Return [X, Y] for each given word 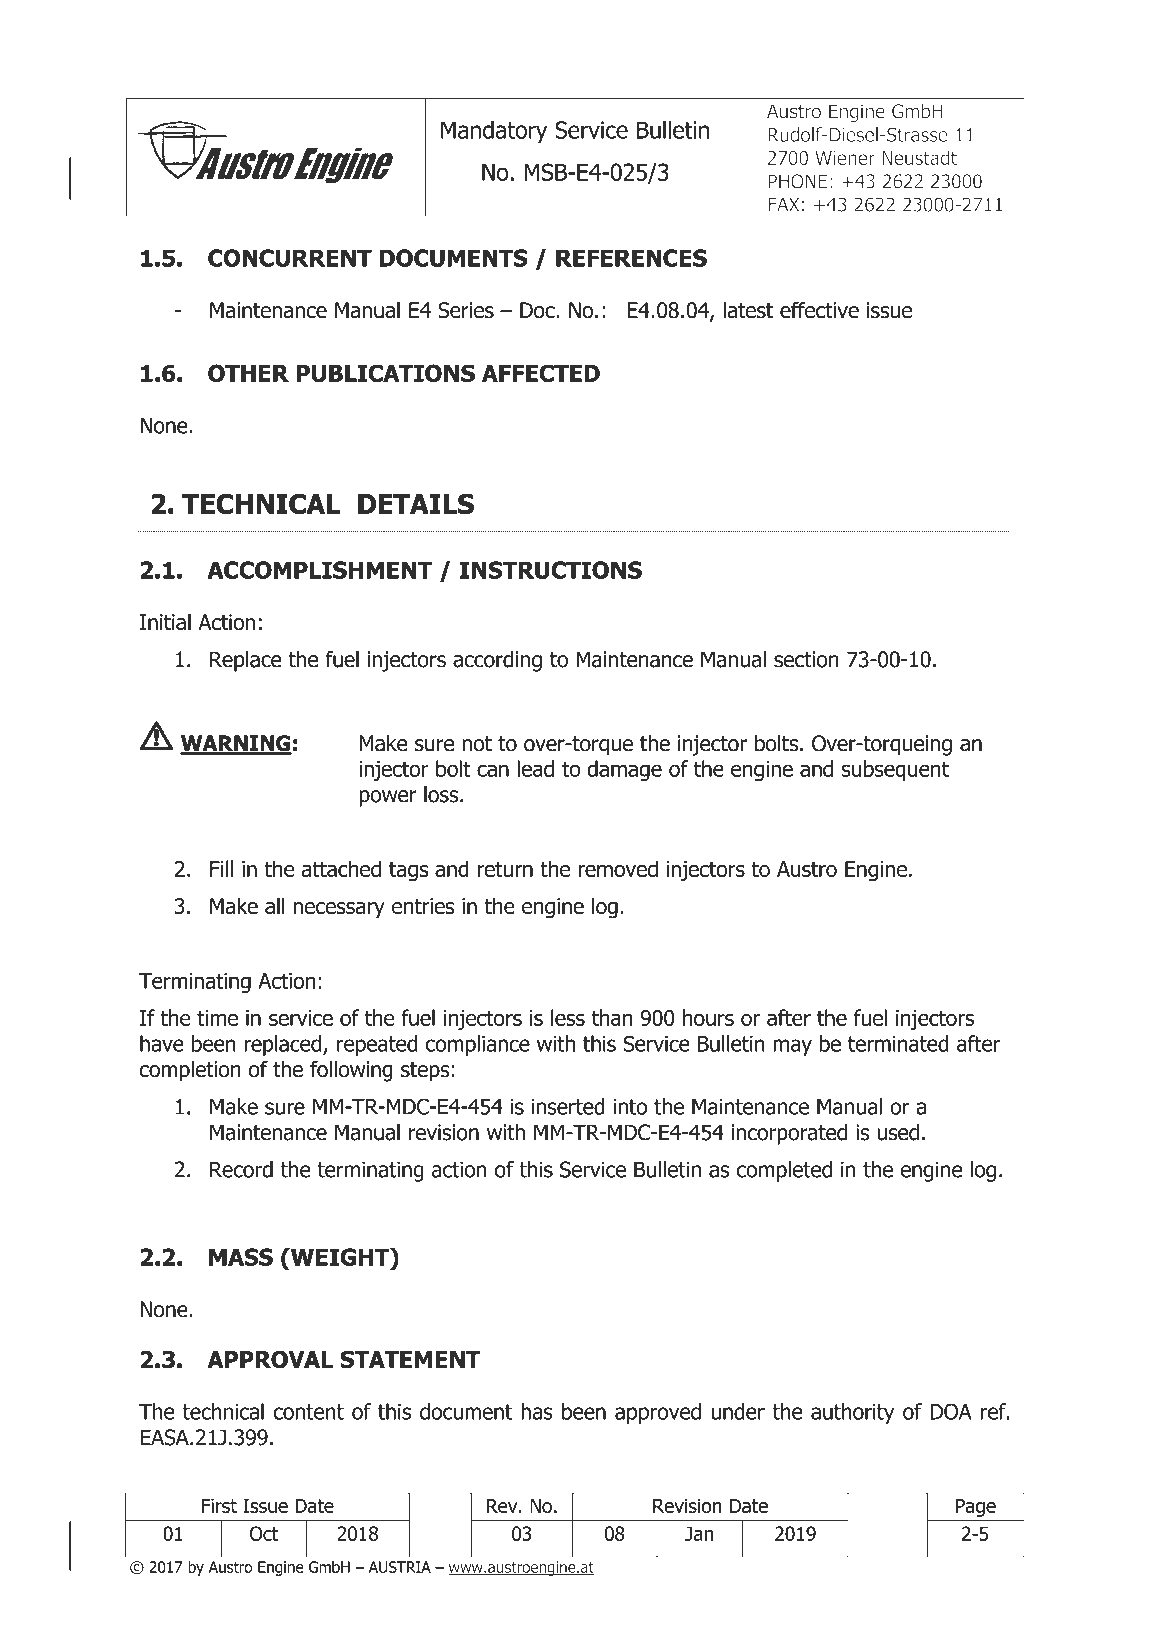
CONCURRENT [290, 258]
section [806, 659]
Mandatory [494, 132]
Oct [264, 1533]
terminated [898, 1043]
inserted [568, 1106]
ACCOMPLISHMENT [319, 570]
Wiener [845, 158]
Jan [699, 1533]
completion [190, 1071]
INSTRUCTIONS [551, 570]
